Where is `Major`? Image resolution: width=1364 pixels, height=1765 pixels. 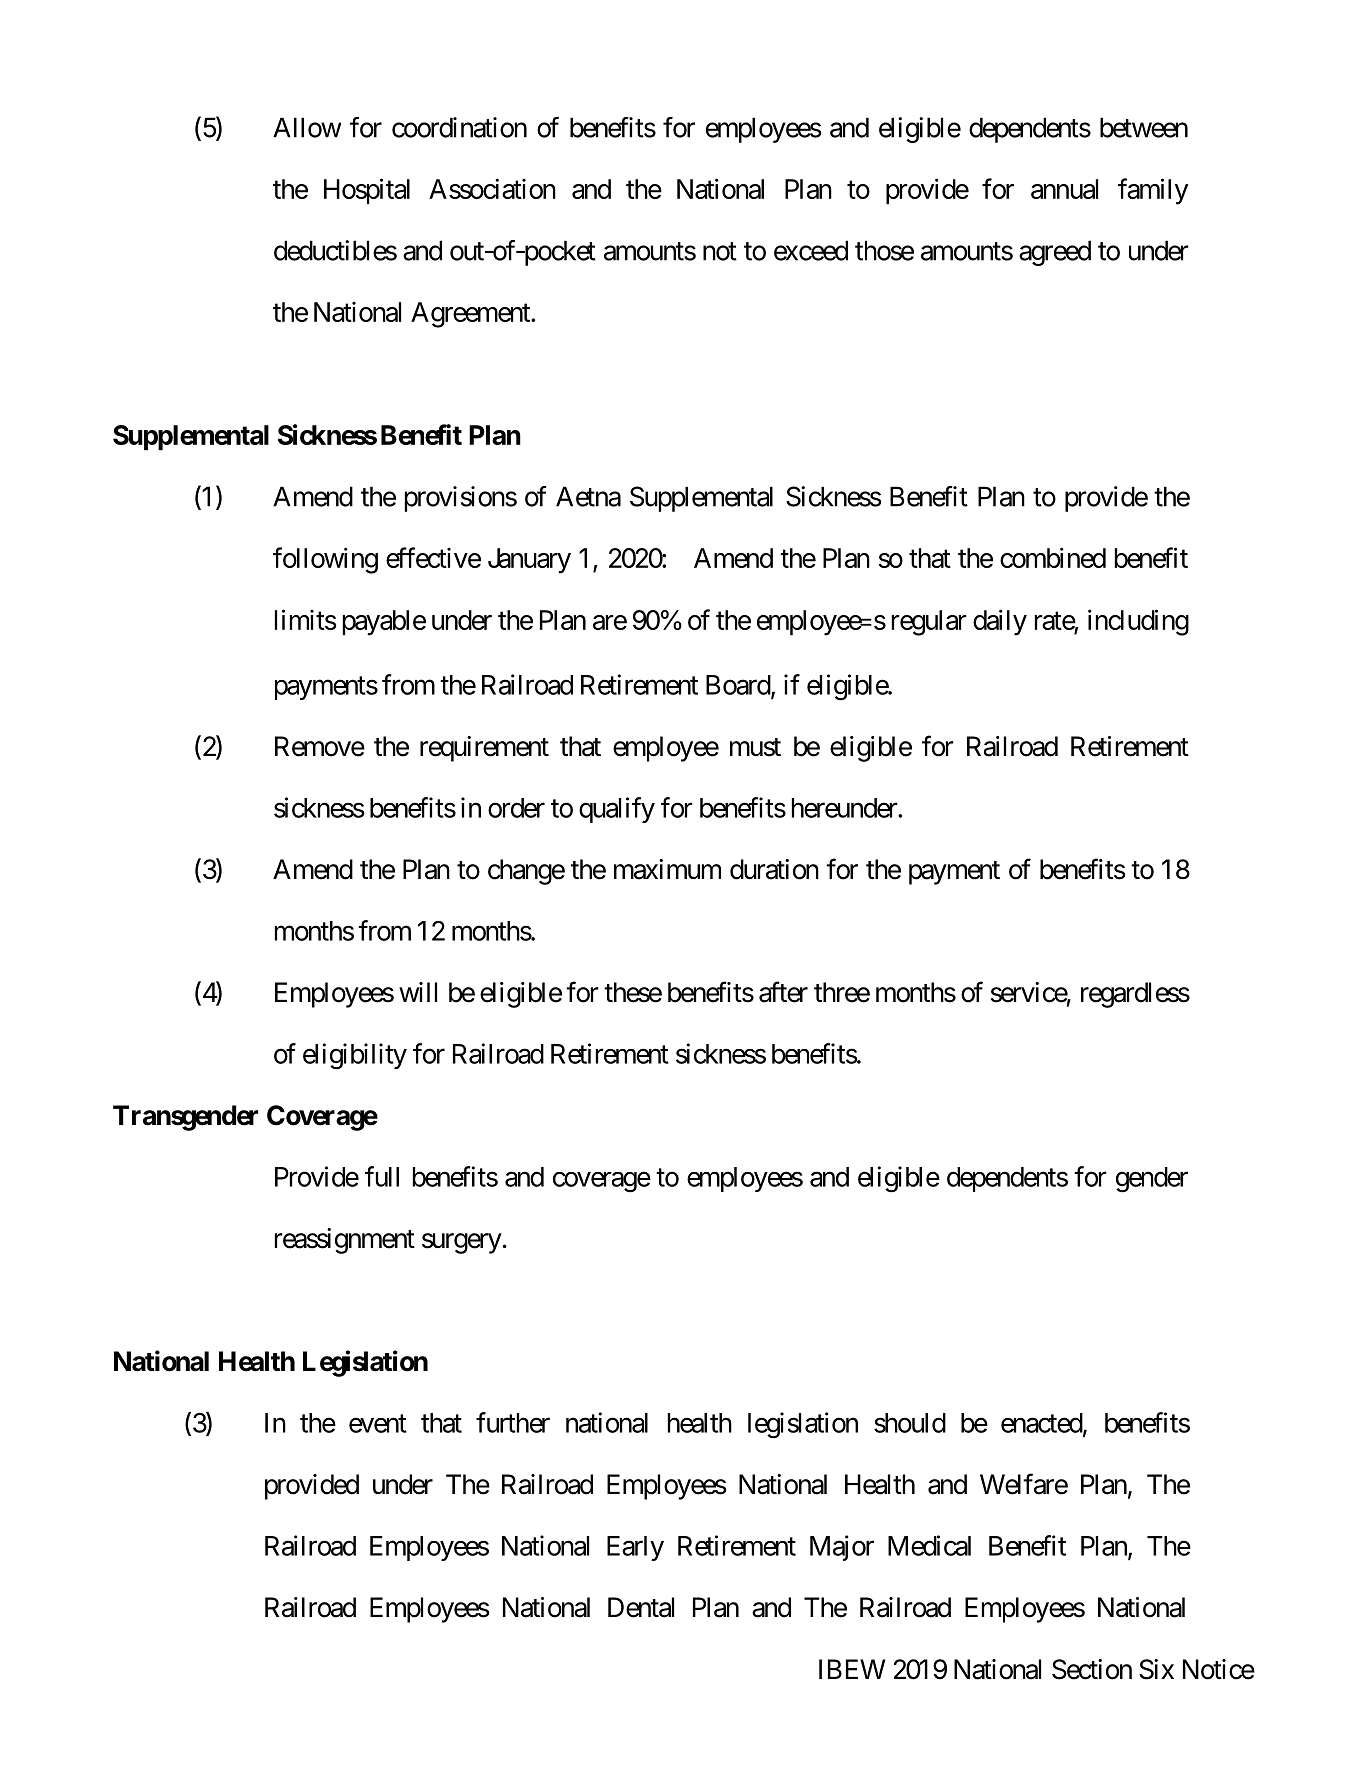 Major is located at coordinates (842, 1548).
